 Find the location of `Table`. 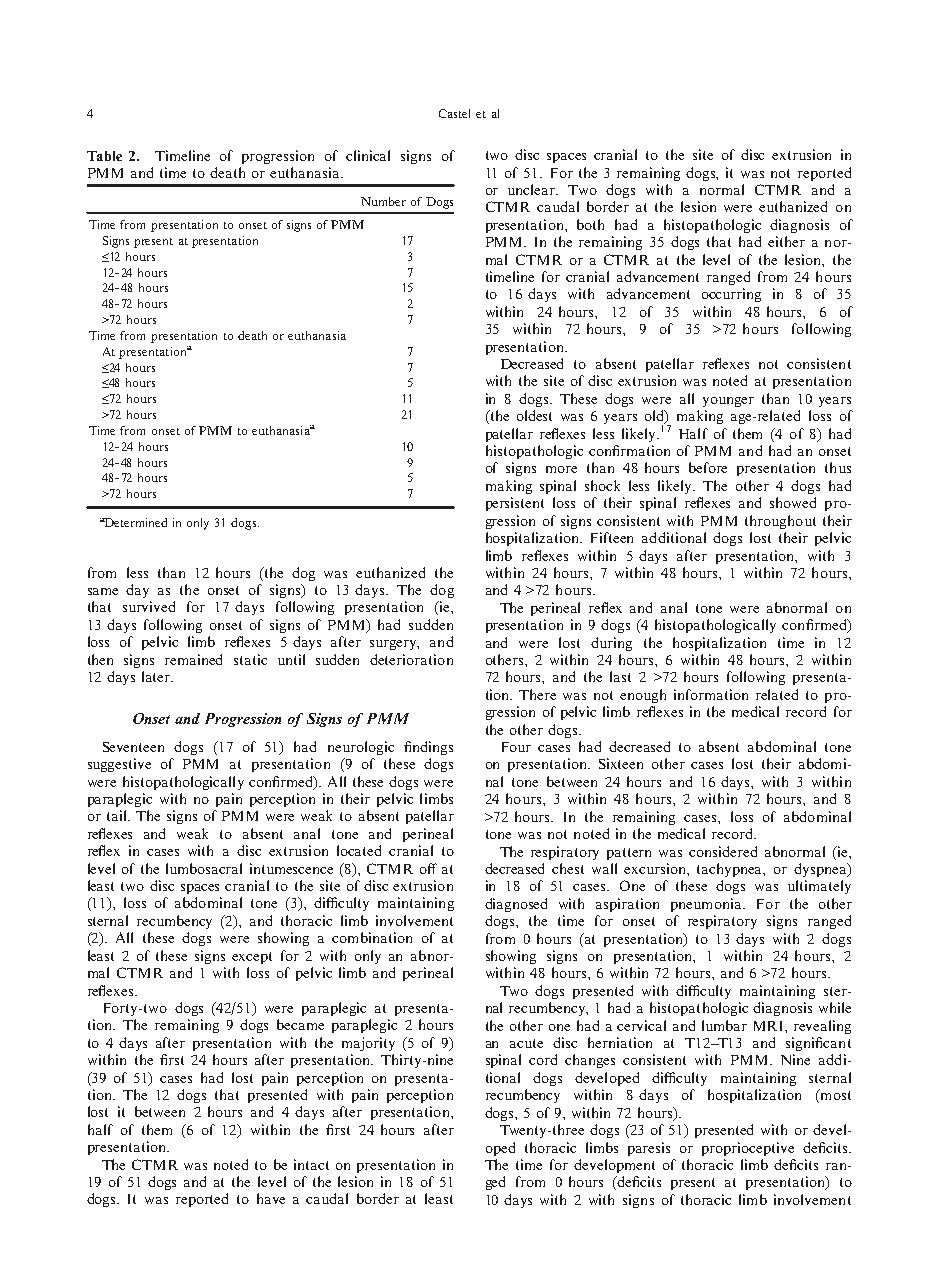

Table is located at coordinates (104, 156).
